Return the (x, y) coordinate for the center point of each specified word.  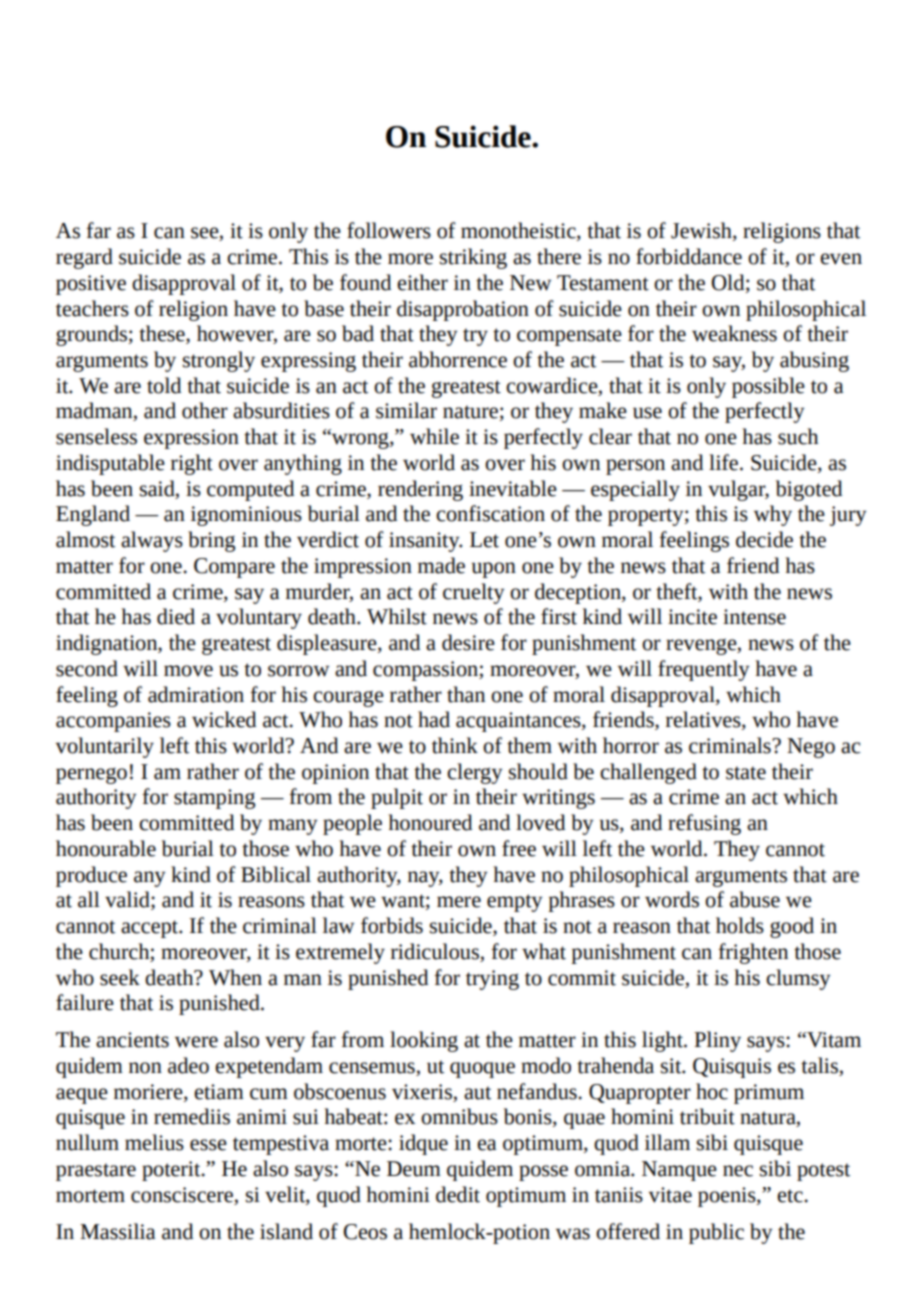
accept (150, 929)
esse (208, 1145)
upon (494, 570)
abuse (755, 899)
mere (459, 902)
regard (84, 258)
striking (473, 258)
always (152, 541)
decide (764, 539)
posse (543, 1173)
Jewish (702, 231)
